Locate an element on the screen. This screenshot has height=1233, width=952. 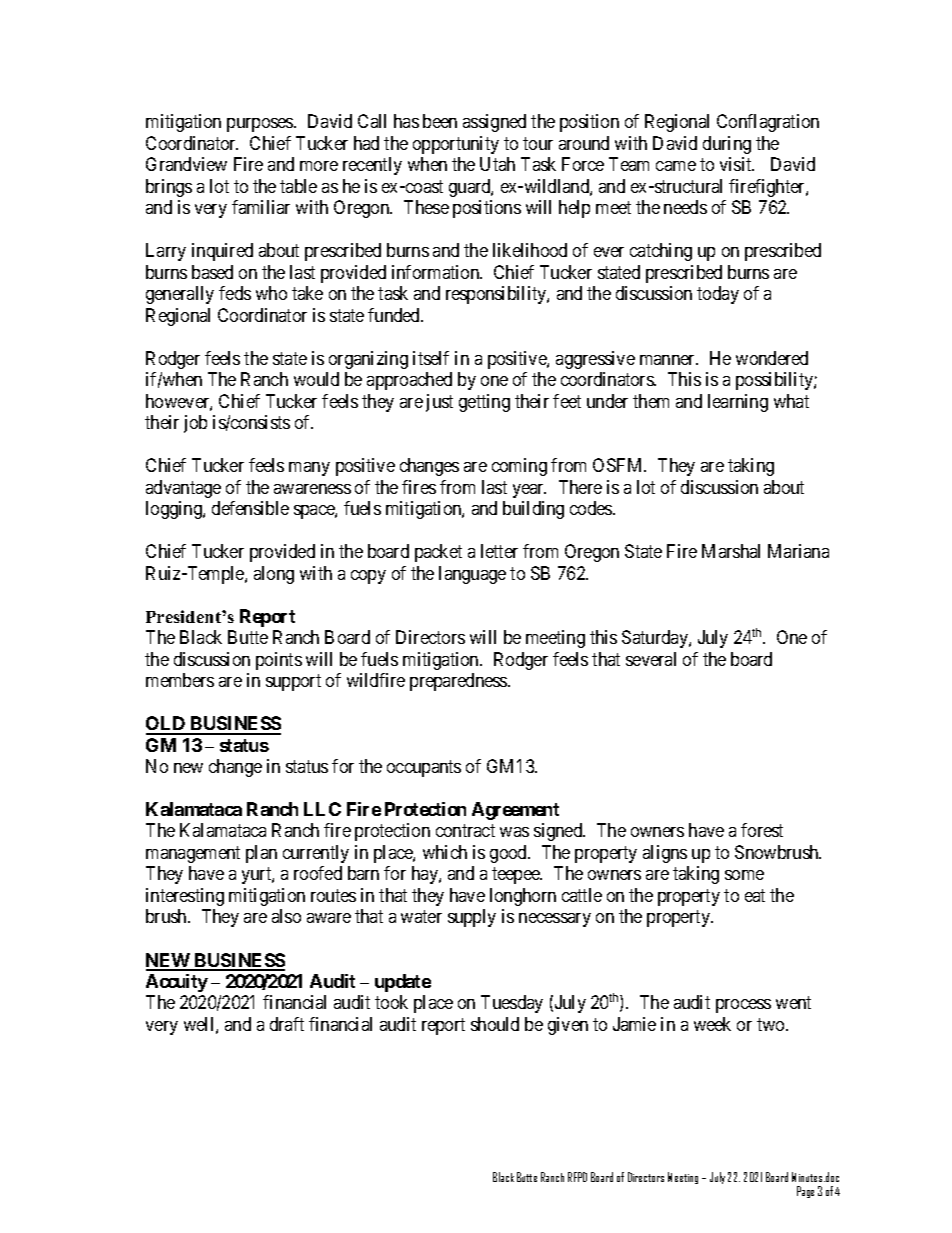
draft is located at coordinates (287, 1024).
